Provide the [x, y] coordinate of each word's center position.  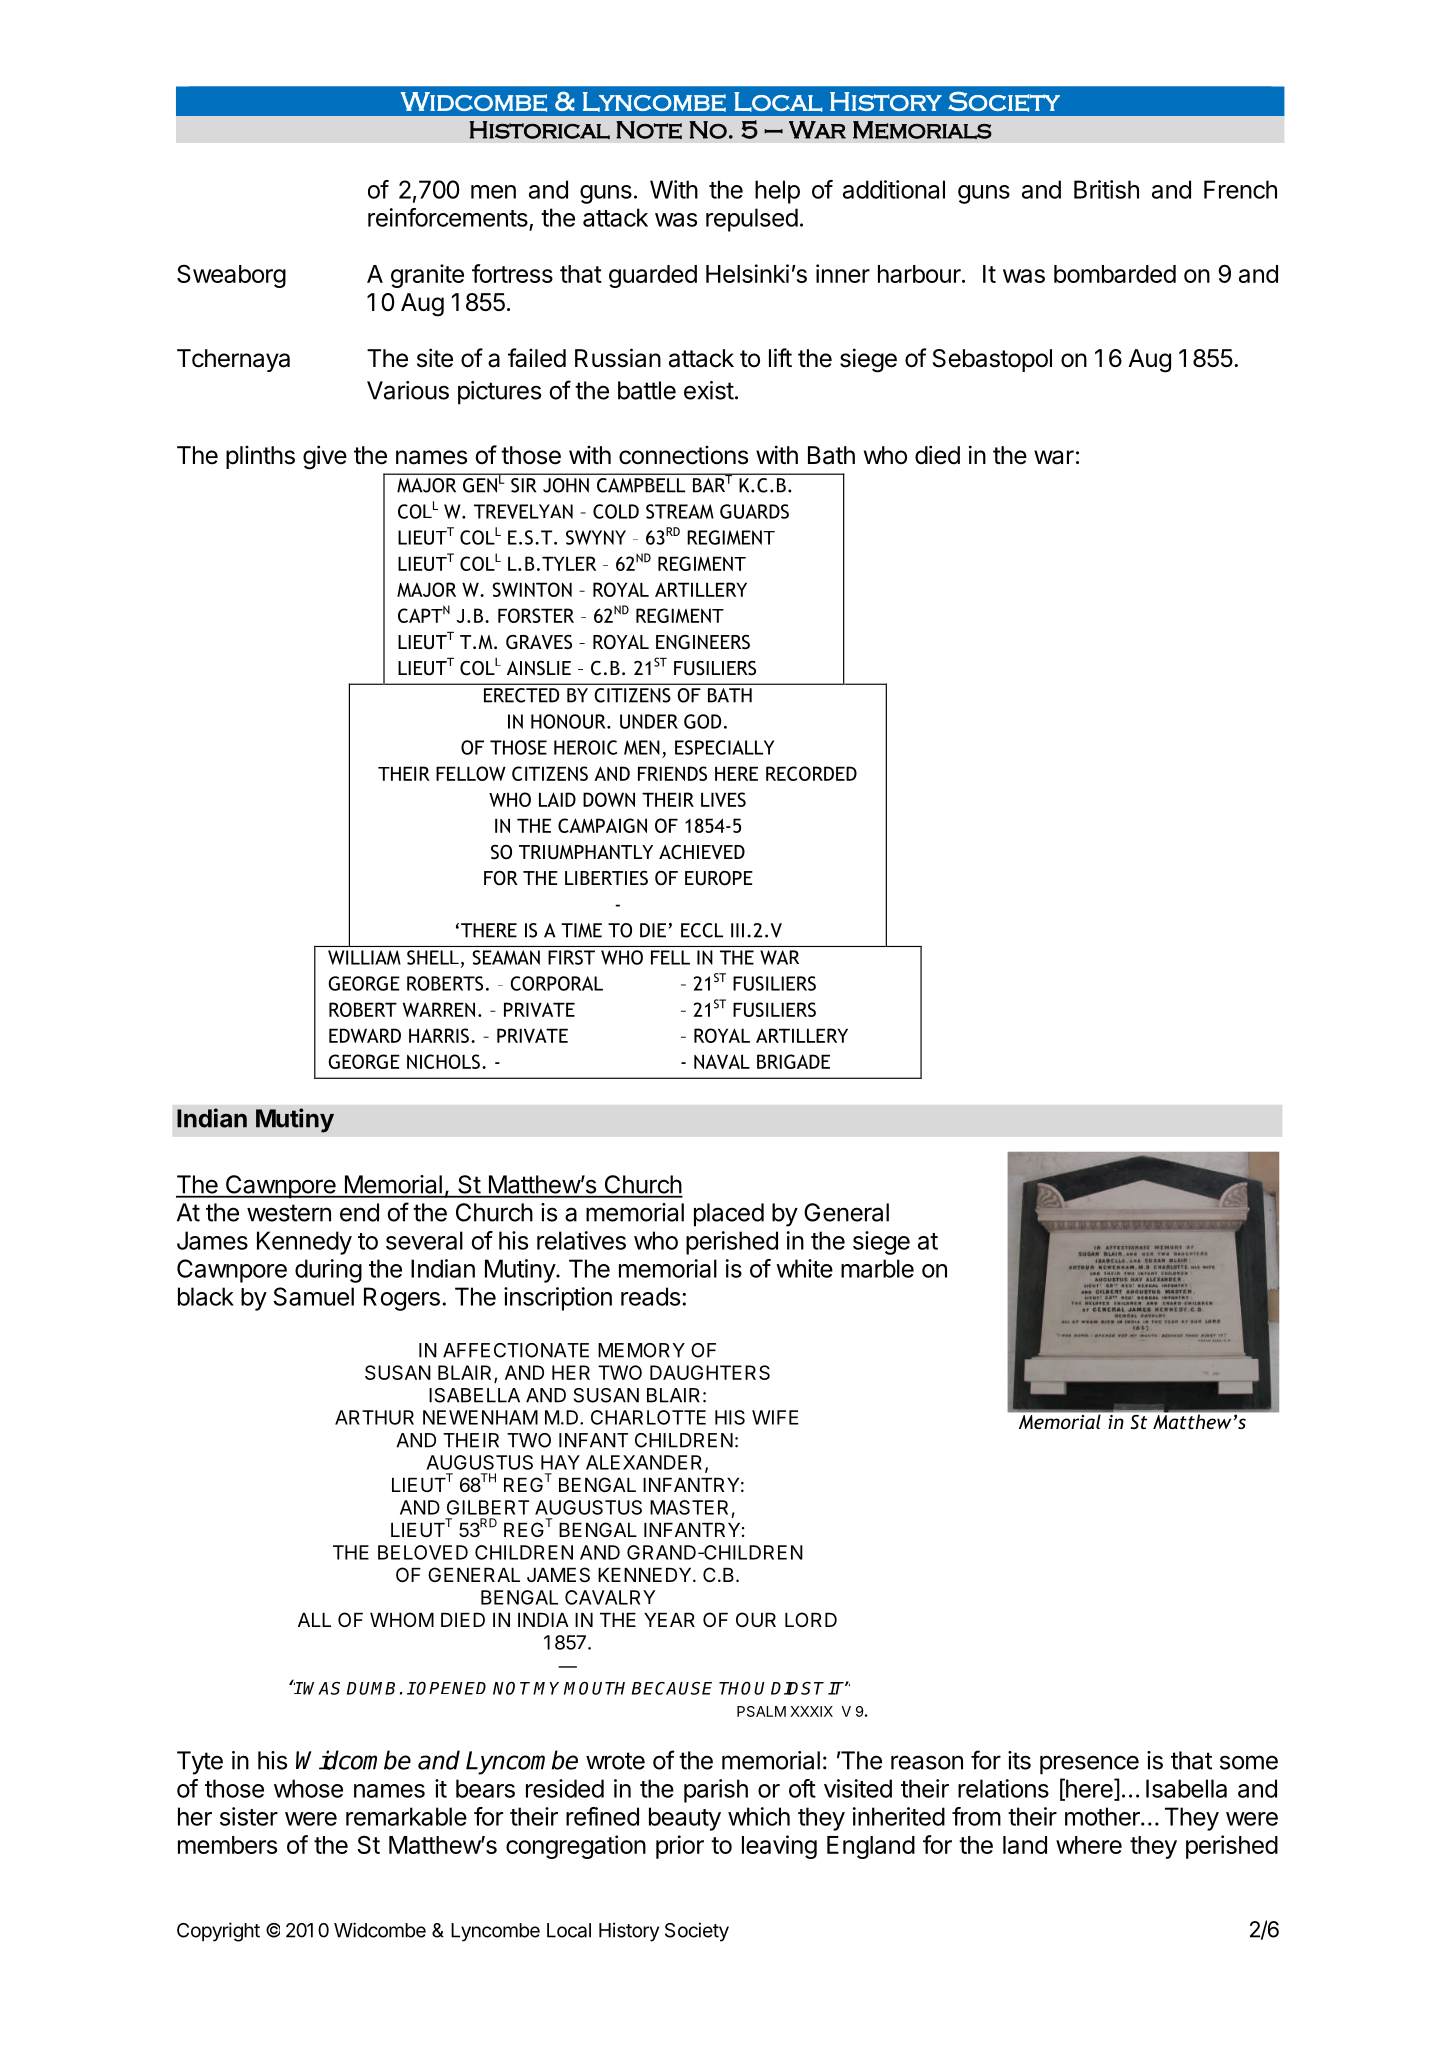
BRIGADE [793, 1061]
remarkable [406, 1816]
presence [1089, 1765]
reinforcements [448, 217]
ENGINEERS [703, 642]
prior [680, 1847]
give [325, 457]
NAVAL [722, 1061]
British [1106, 189]
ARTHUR [374, 1417]
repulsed [752, 220]
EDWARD [365, 1035]
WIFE [775, 1417]
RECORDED [811, 773]
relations [1003, 1788]
